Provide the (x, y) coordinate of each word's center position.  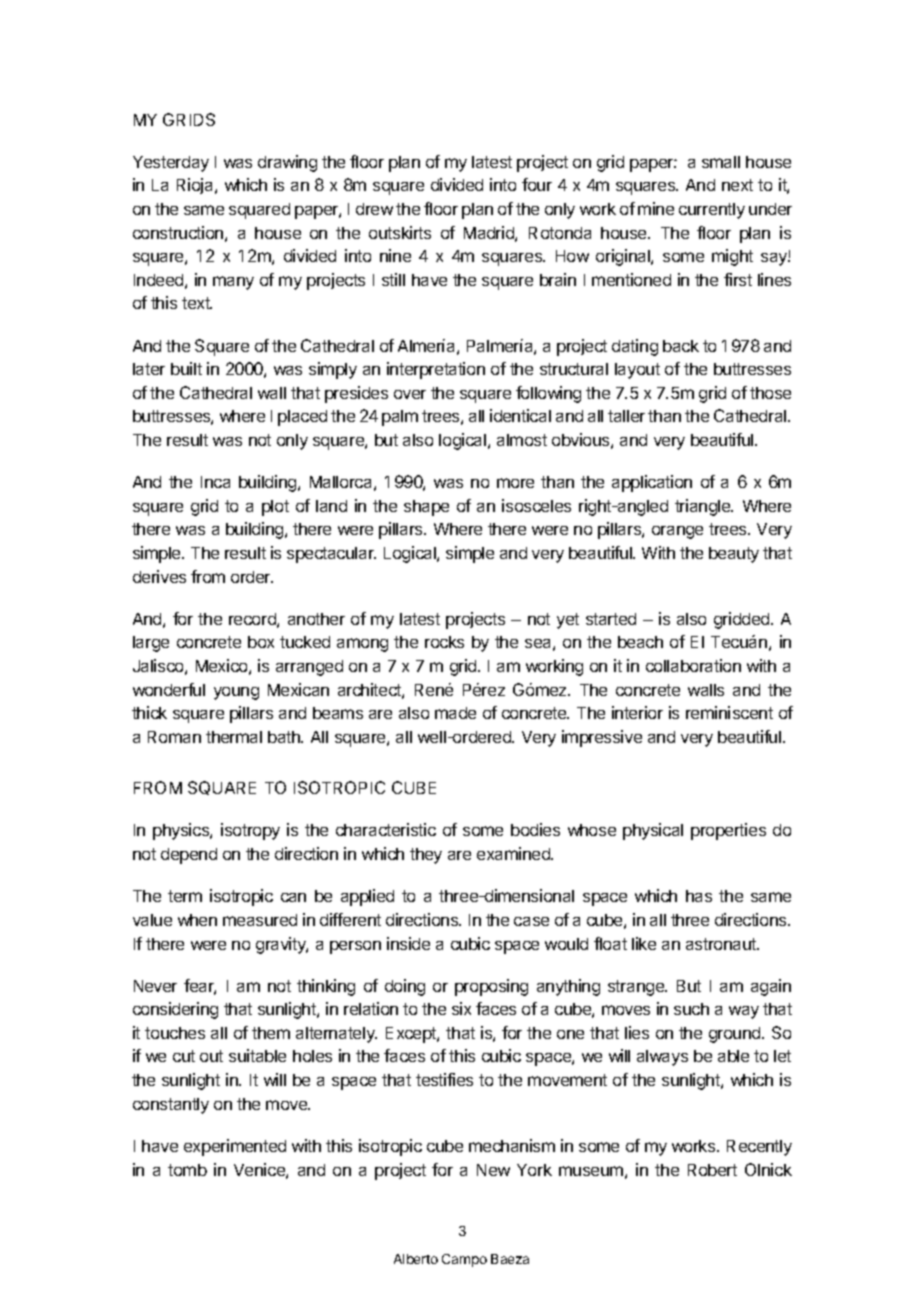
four (537, 184)
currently (712, 211)
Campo (464, 1260)
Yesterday (171, 164)
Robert (712, 1170)
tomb (187, 1170)
